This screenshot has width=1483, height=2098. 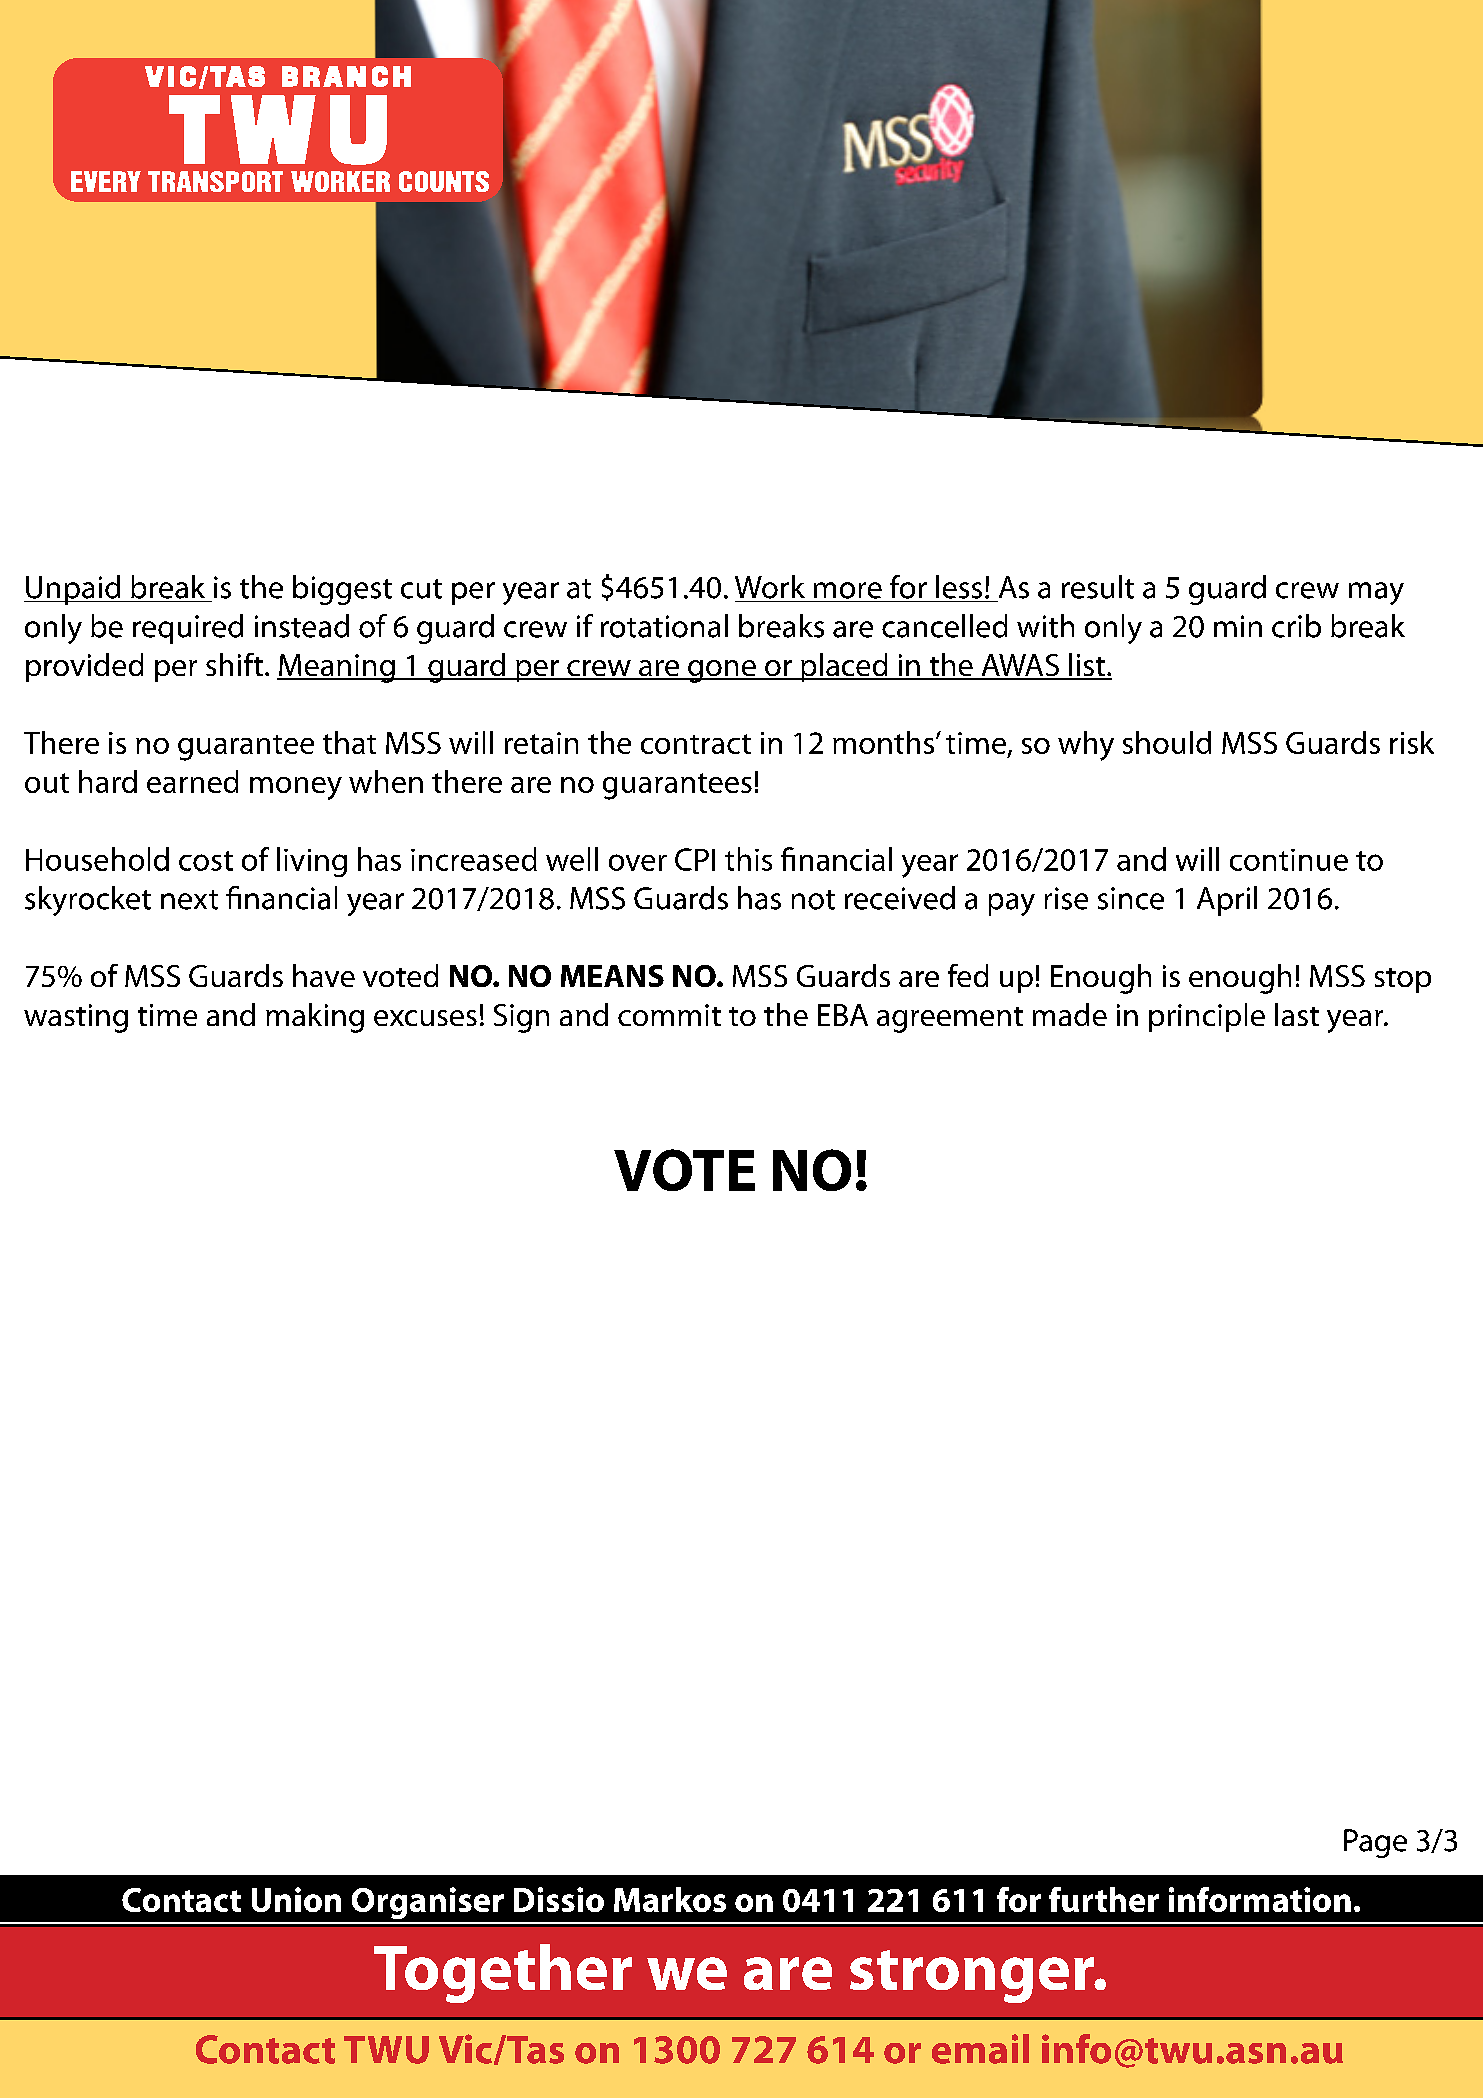 I want to click on required, so click(x=188, y=629).
